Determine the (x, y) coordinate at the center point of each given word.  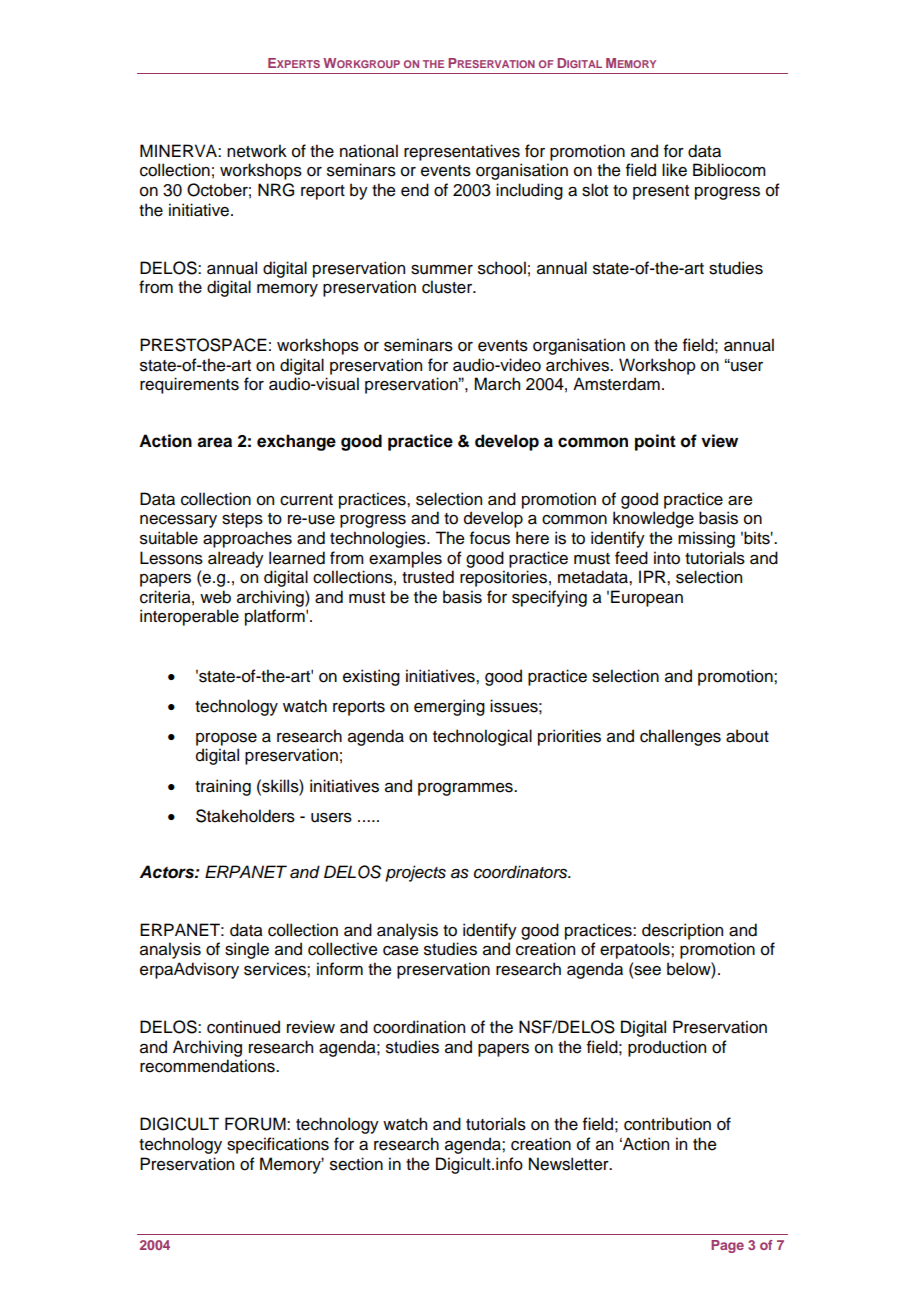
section (356, 1164)
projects (415, 873)
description (682, 931)
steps (242, 520)
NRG (276, 190)
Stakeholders (245, 816)
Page (727, 1246)
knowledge (653, 519)
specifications (278, 1145)
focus (490, 538)
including (529, 191)
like (674, 170)
